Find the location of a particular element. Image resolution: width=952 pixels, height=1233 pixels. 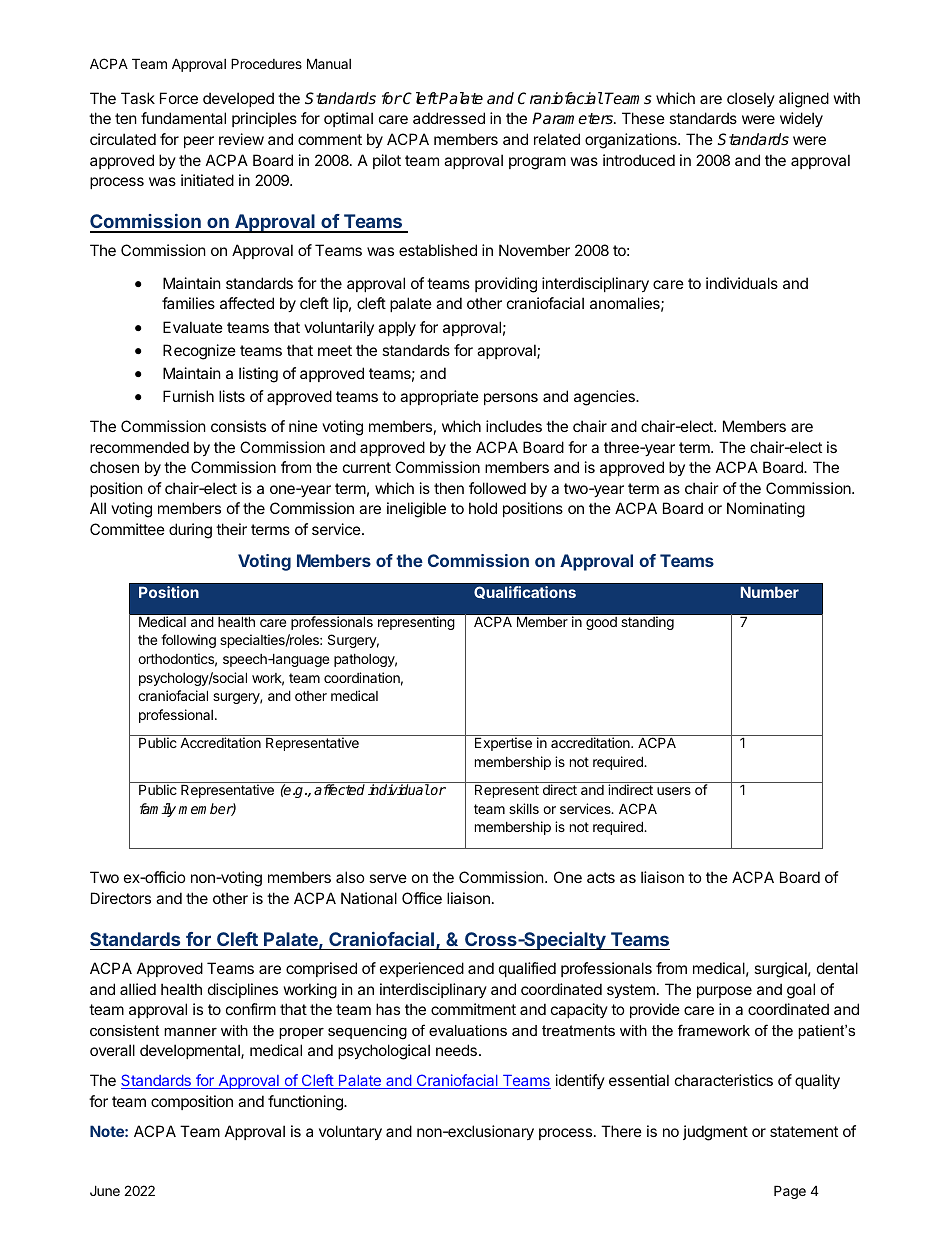

then is located at coordinates (449, 488).
